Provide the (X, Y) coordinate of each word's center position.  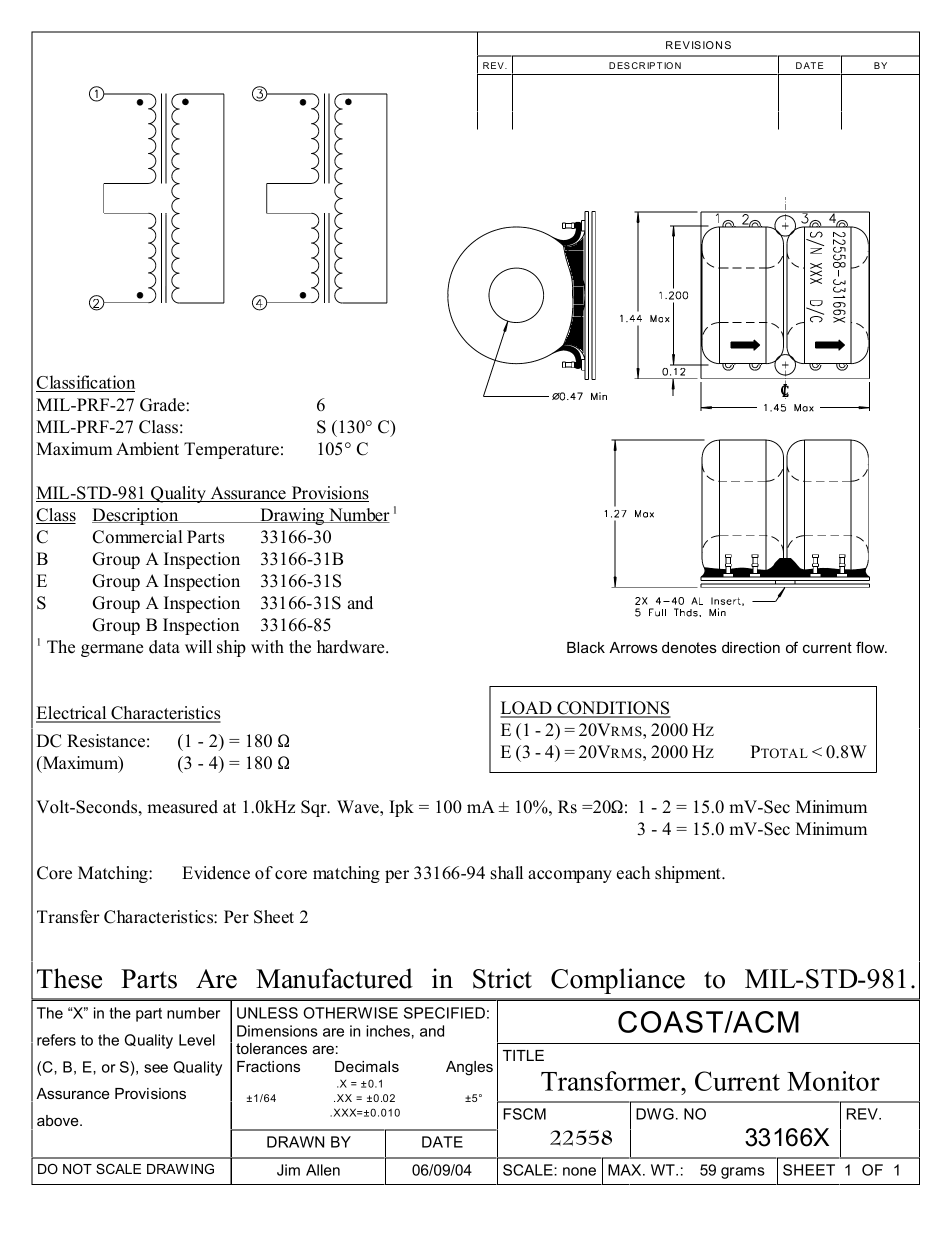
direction (751, 647)
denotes (689, 647)
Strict (502, 978)
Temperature (231, 450)
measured (182, 807)
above (59, 1120)
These (69, 978)
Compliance (618, 981)
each (633, 873)
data (164, 647)
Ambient (147, 449)
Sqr (315, 808)
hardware (352, 647)
